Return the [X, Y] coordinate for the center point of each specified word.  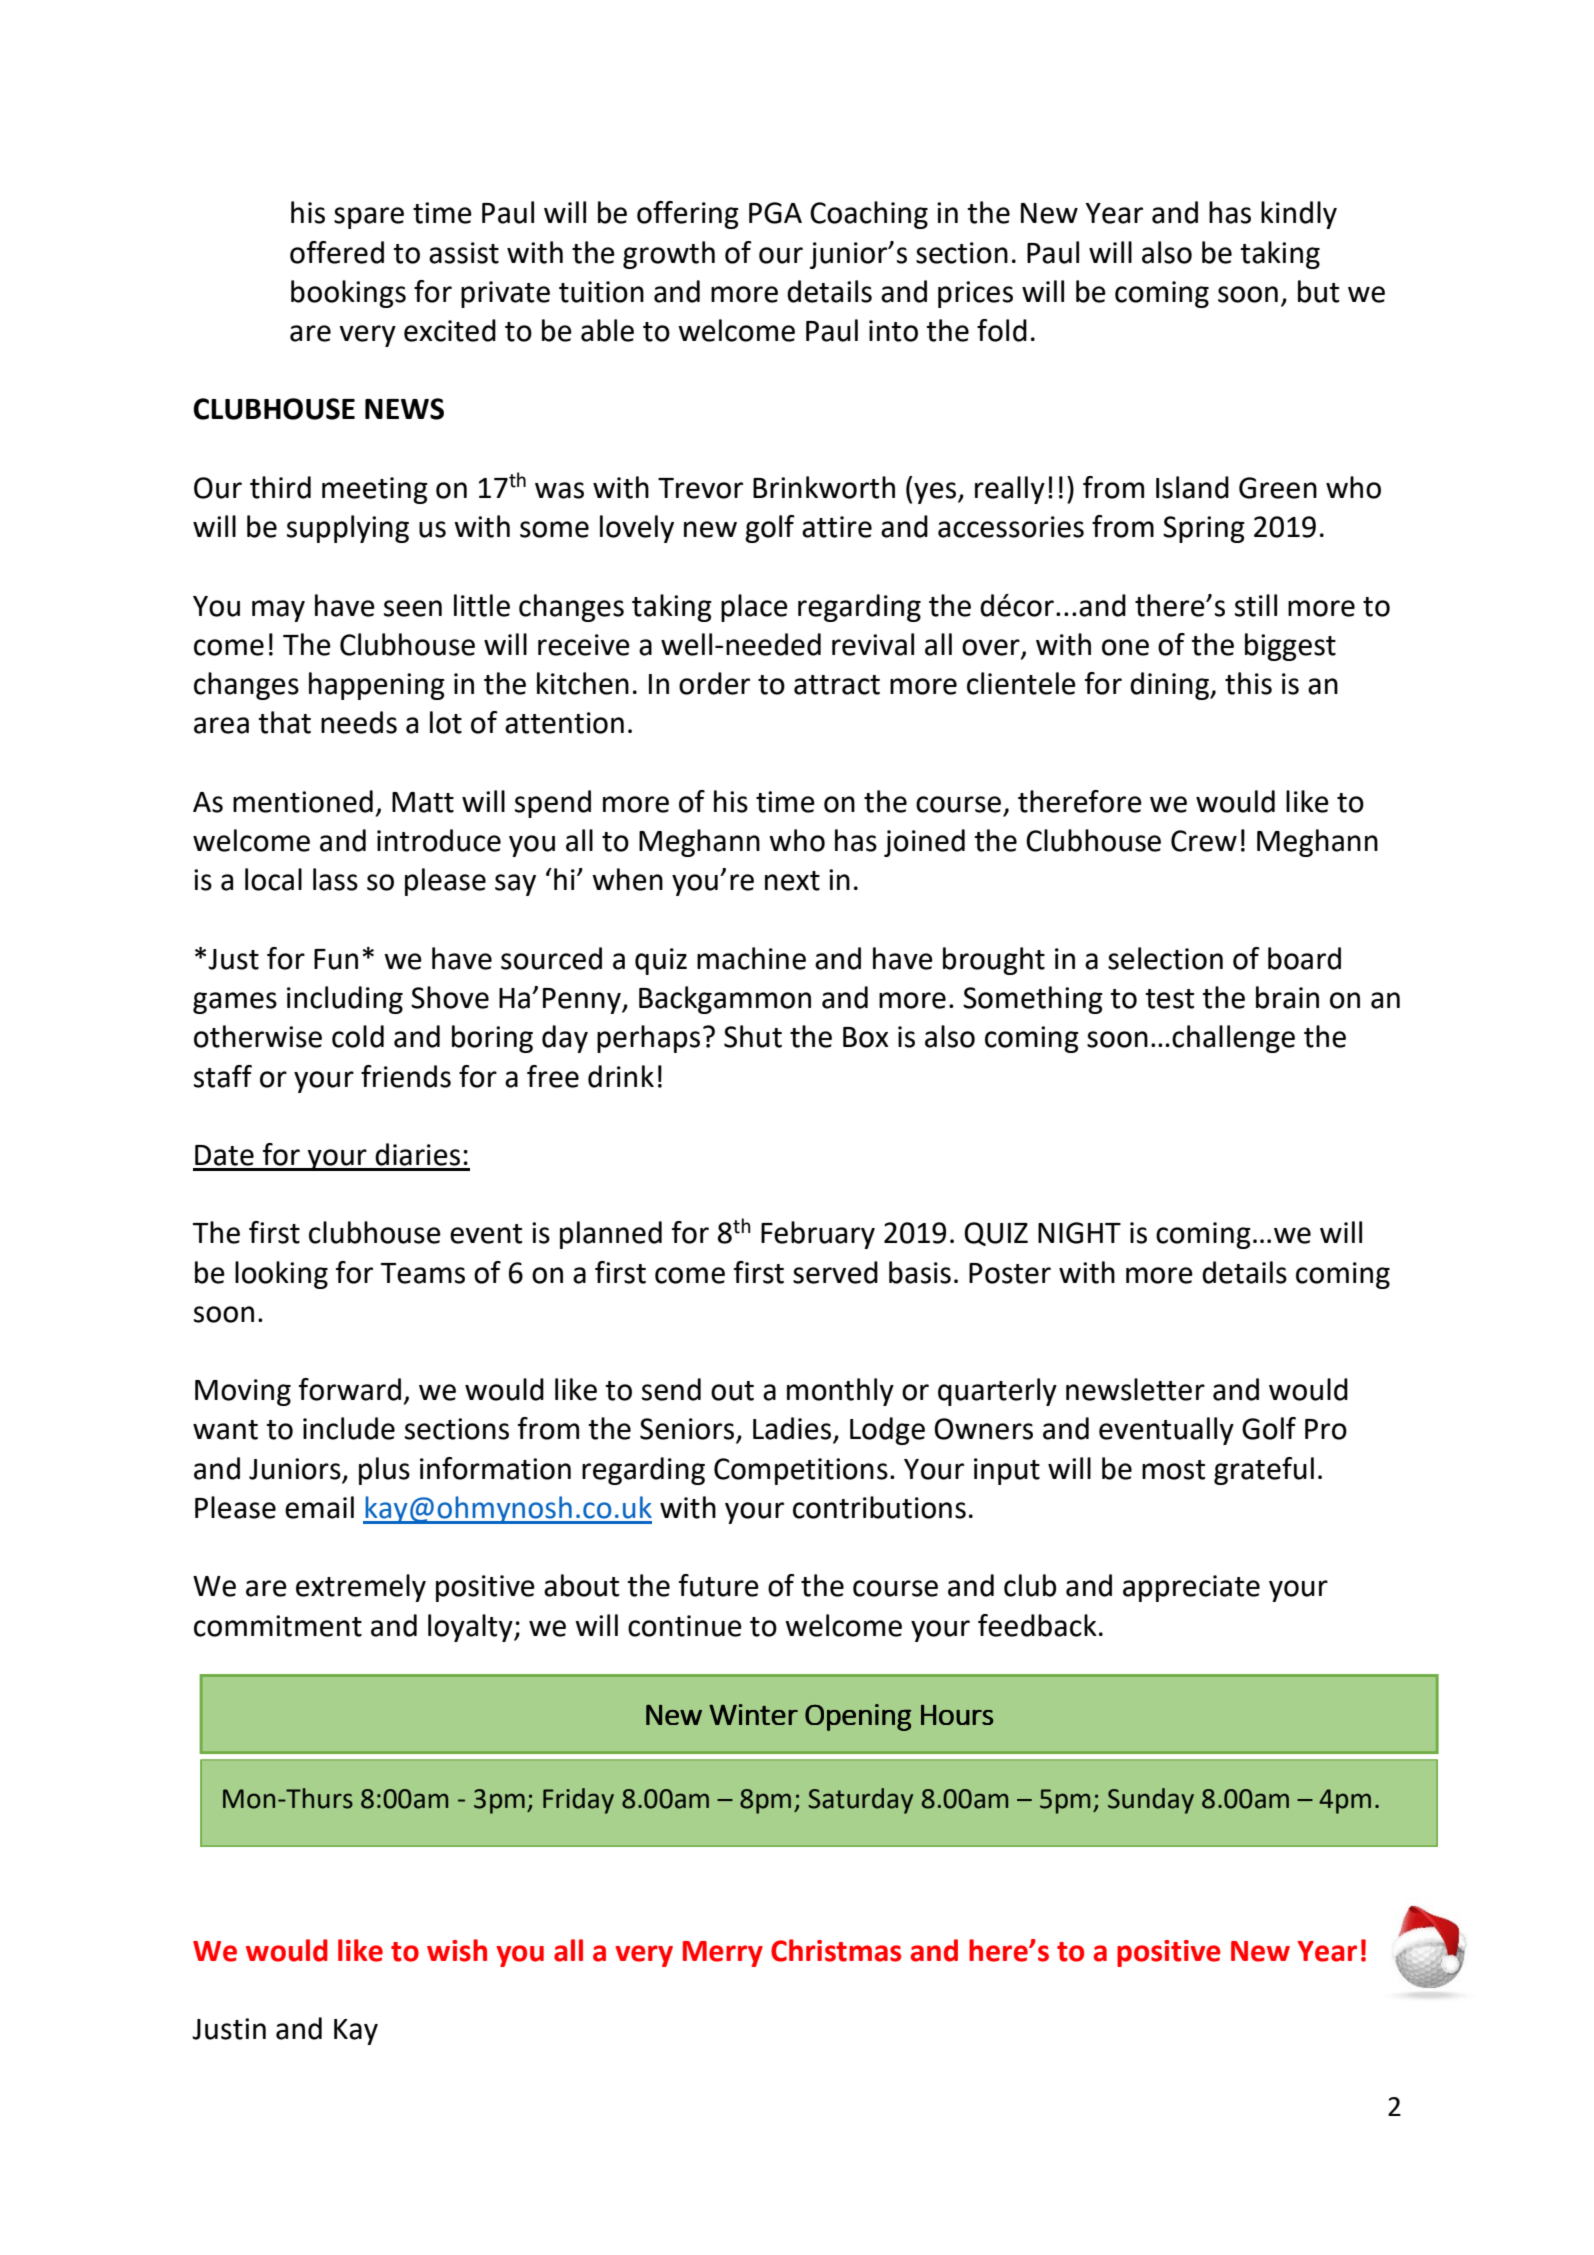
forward [350, 1389]
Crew [1204, 841]
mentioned [303, 801]
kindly [1299, 215]
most [1173, 1470]
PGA [775, 213]
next [792, 881]
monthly [840, 1392]
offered [337, 252]
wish [457, 1950]
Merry [723, 1954]
